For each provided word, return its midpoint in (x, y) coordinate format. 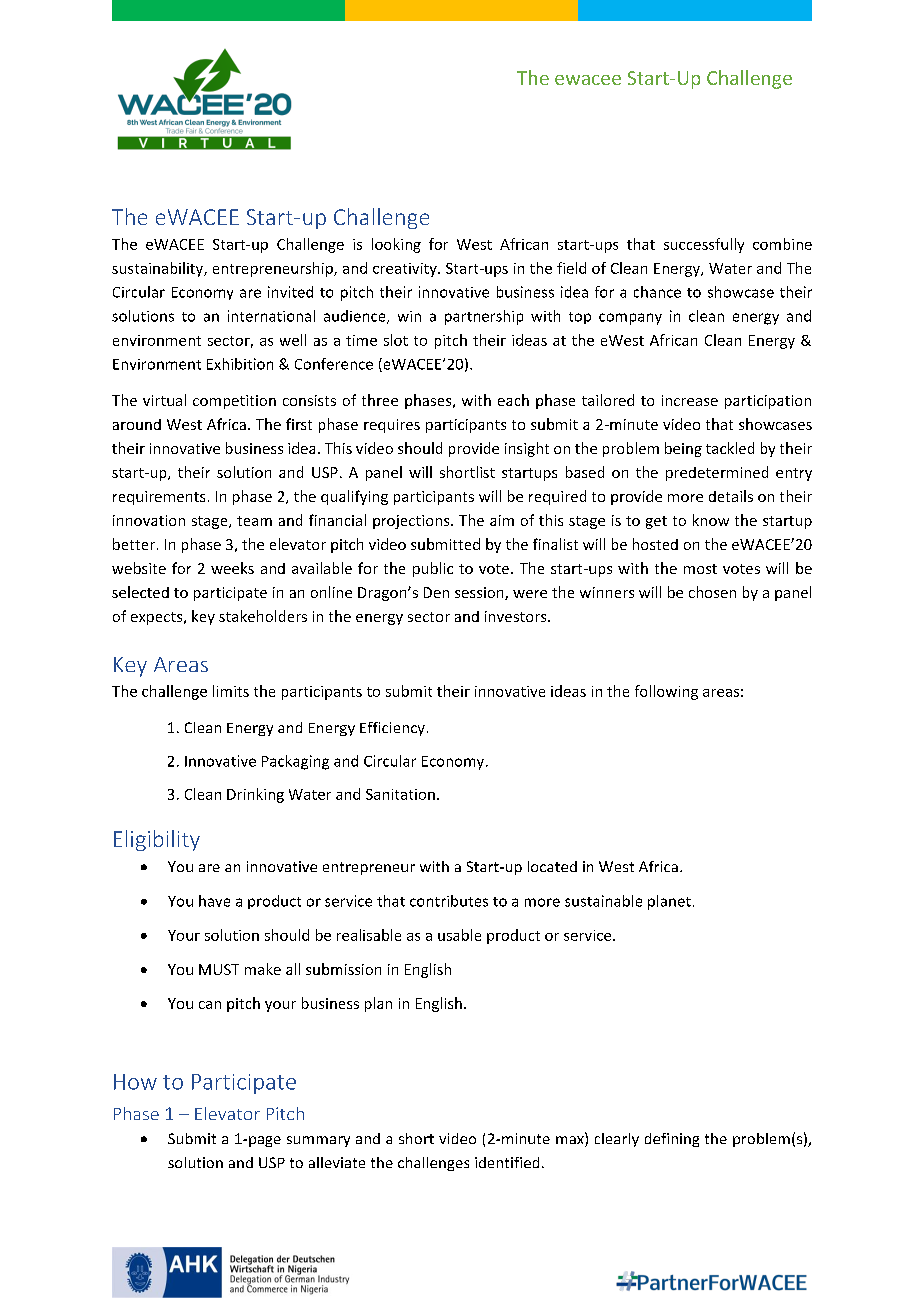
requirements (159, 498)
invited (290, 292)
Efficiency (392, 729)
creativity (406, 270)
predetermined (717, 473)
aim (502, 520)
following (666, 692)
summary (318, 1141)
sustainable (603, 901)
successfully (704, 245)
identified (507, 1162)
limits (231, 691)
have (214, 901)
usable (459, 935)
